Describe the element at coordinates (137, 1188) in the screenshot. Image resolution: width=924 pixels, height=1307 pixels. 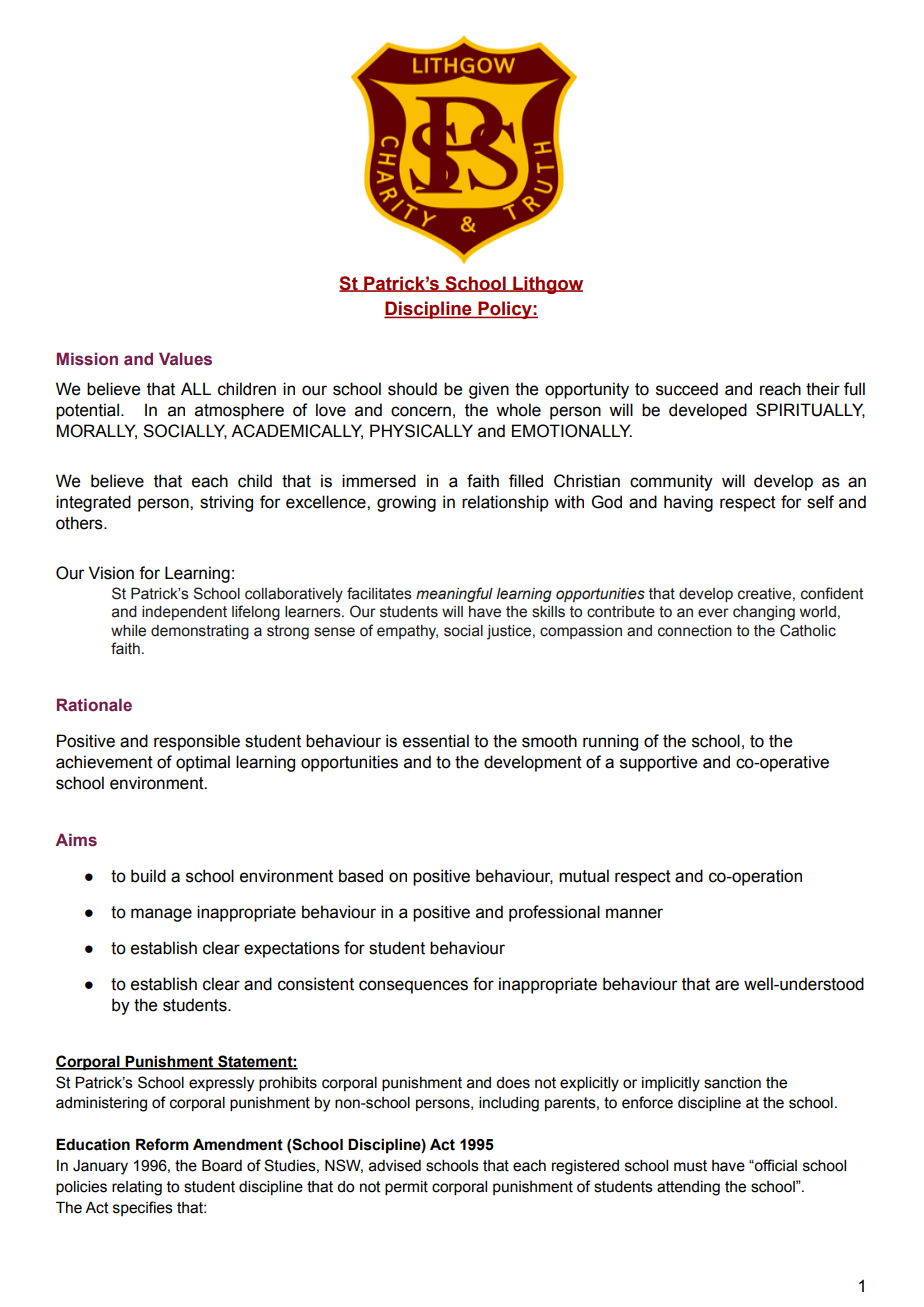
I see `relating` at that location.
